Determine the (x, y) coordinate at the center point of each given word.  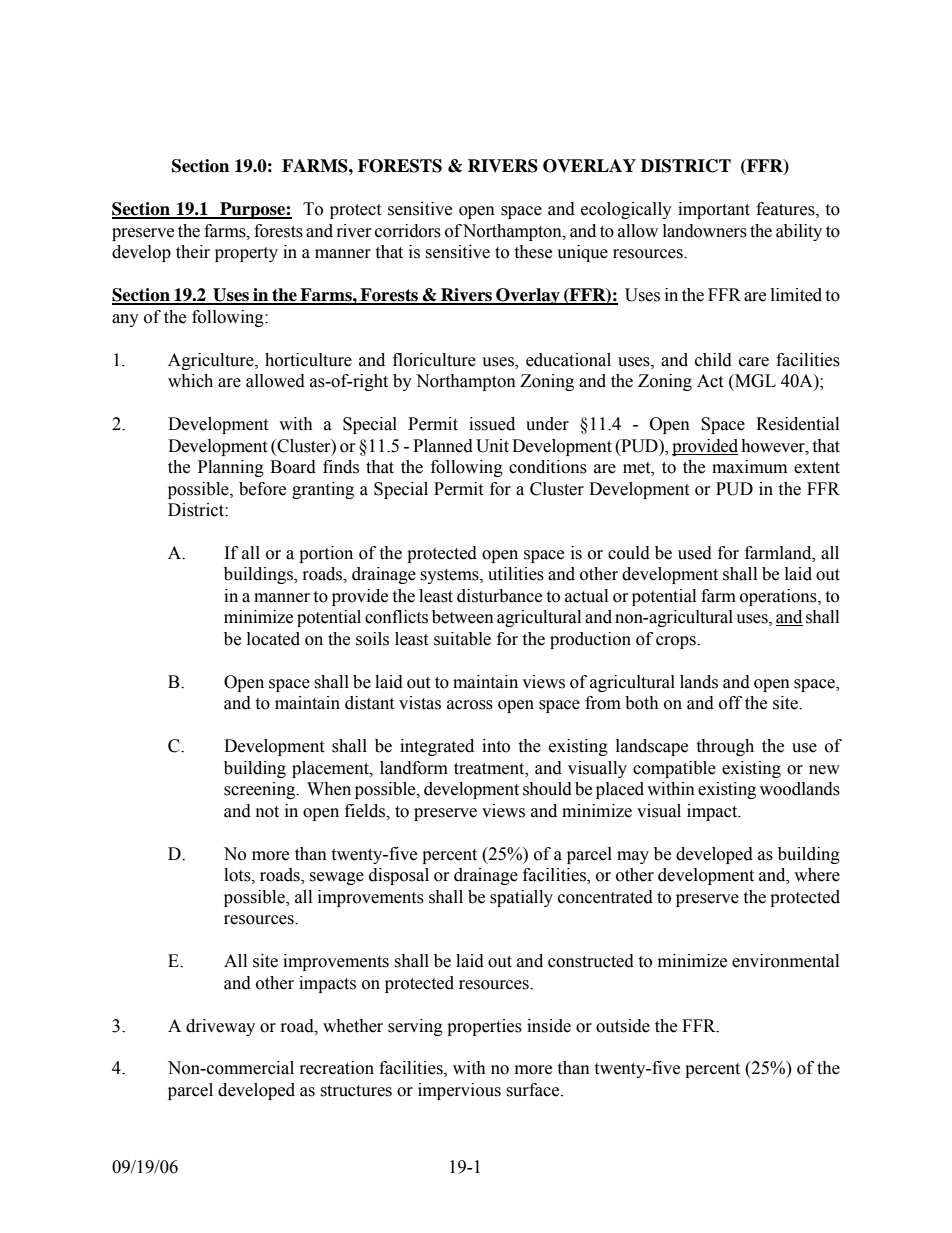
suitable (462, 639)
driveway (220, 1027)
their (193, 252)
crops (677, 642)
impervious (459, 1091)
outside (623, 1026)
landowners (705, 231)
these (533, 252)
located (273, 639)
